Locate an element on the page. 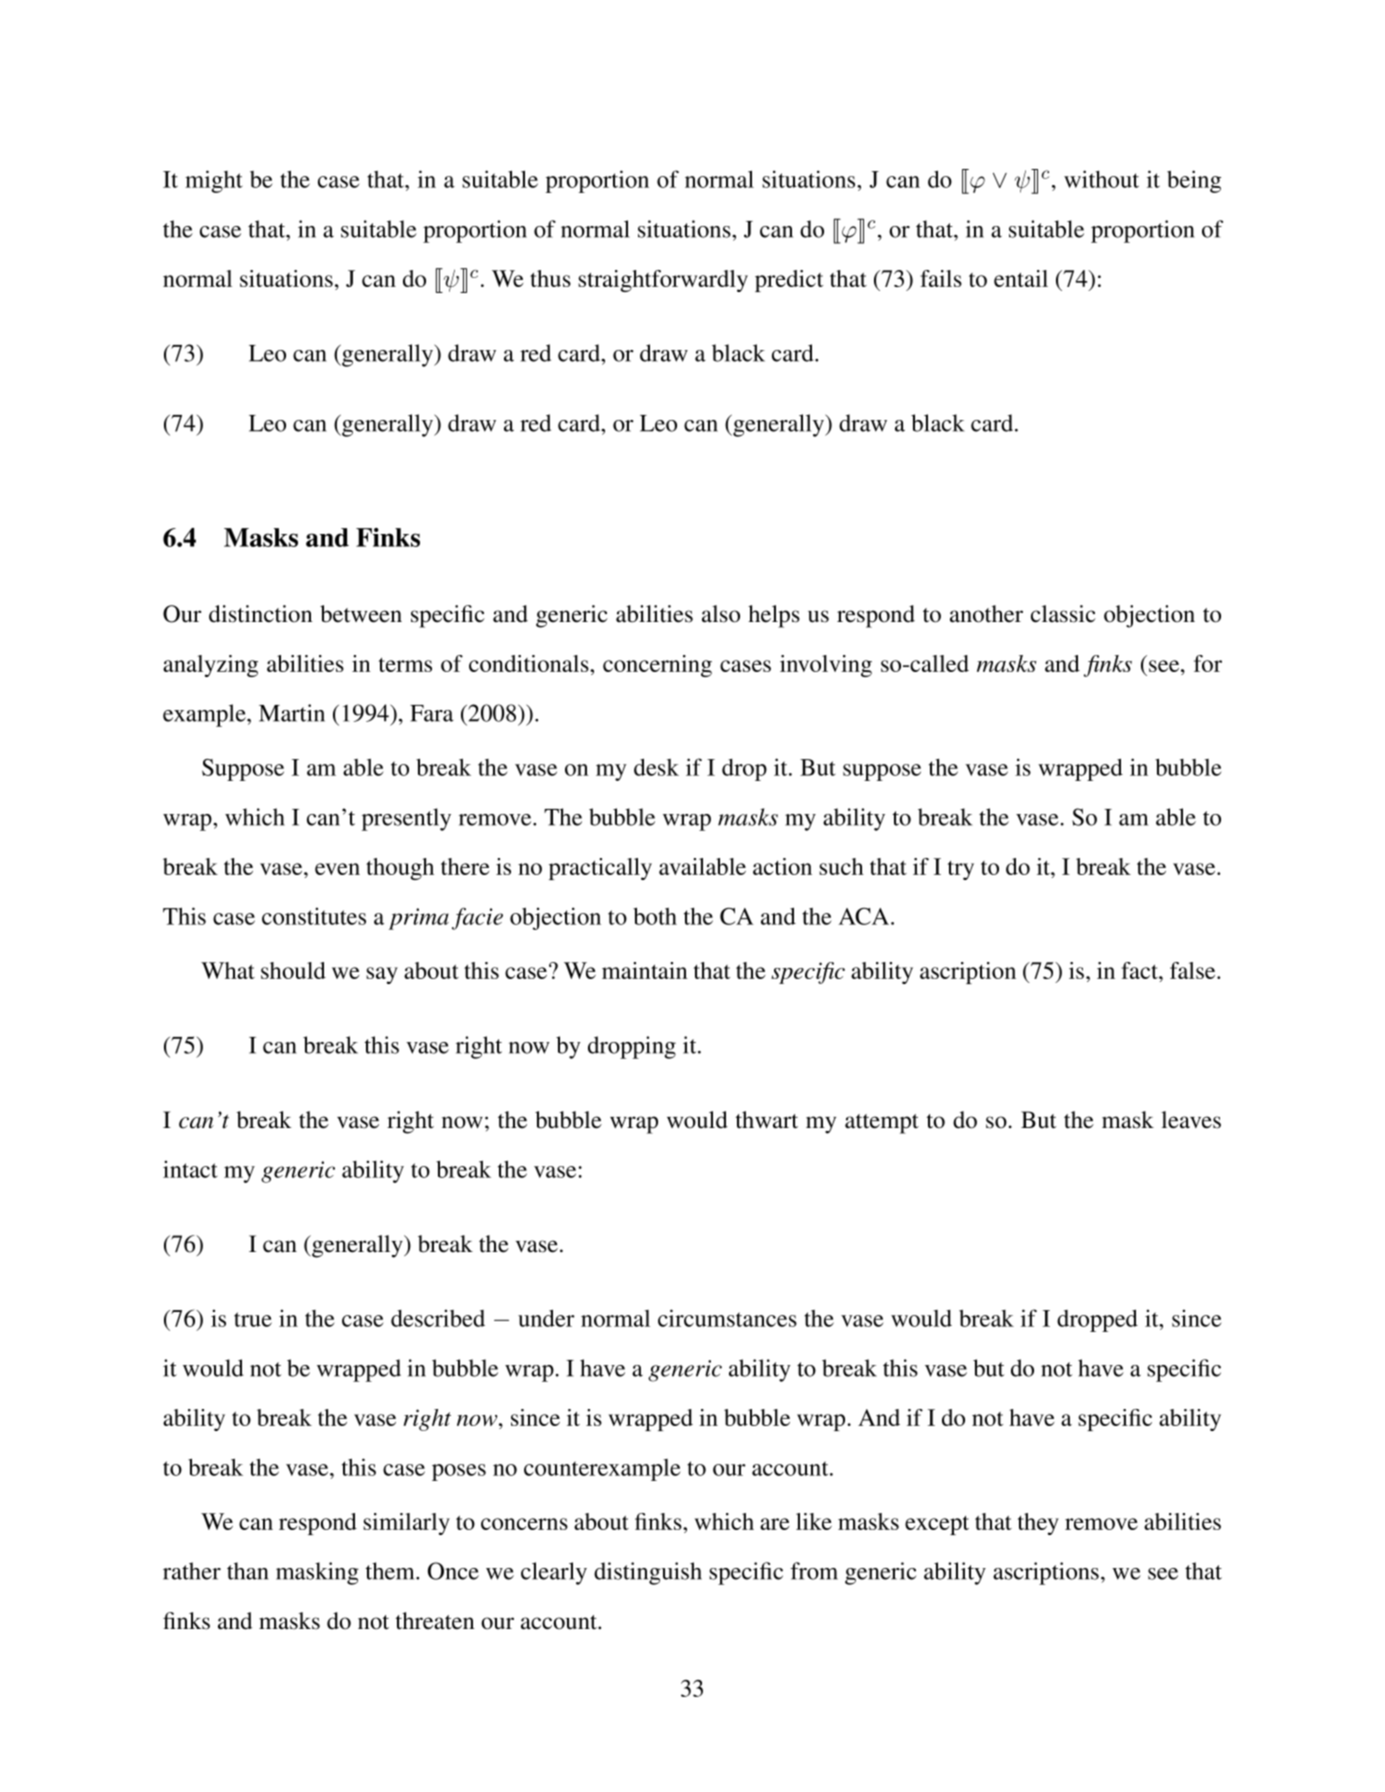 The image size is (1385, 1792). classic is located at coordinates (1063, 614).
